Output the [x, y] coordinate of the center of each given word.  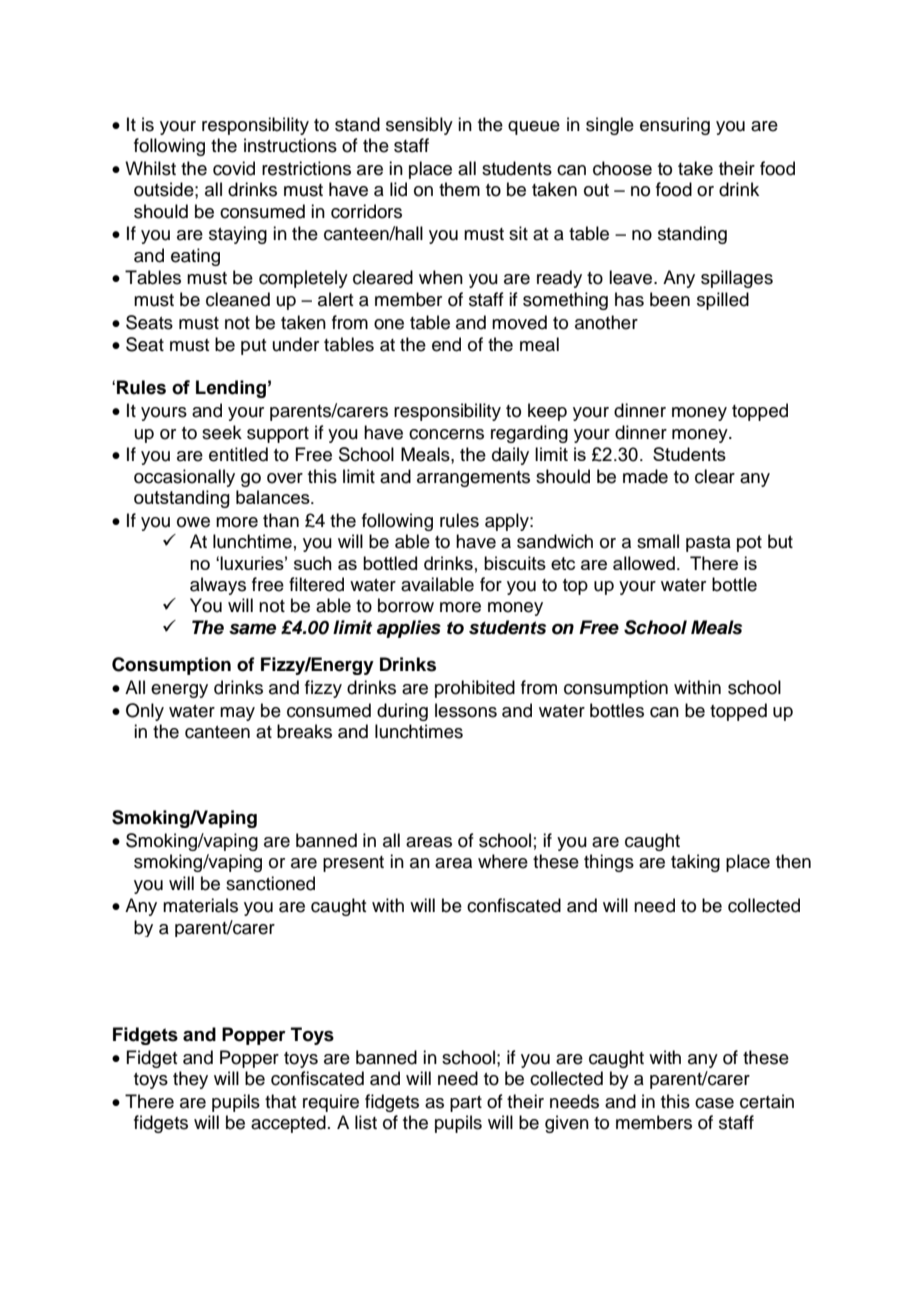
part [466, 1104]
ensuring [675, 126]
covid [234, 168]
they [190, 1080]
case [714, 1103]
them [459, 189]
